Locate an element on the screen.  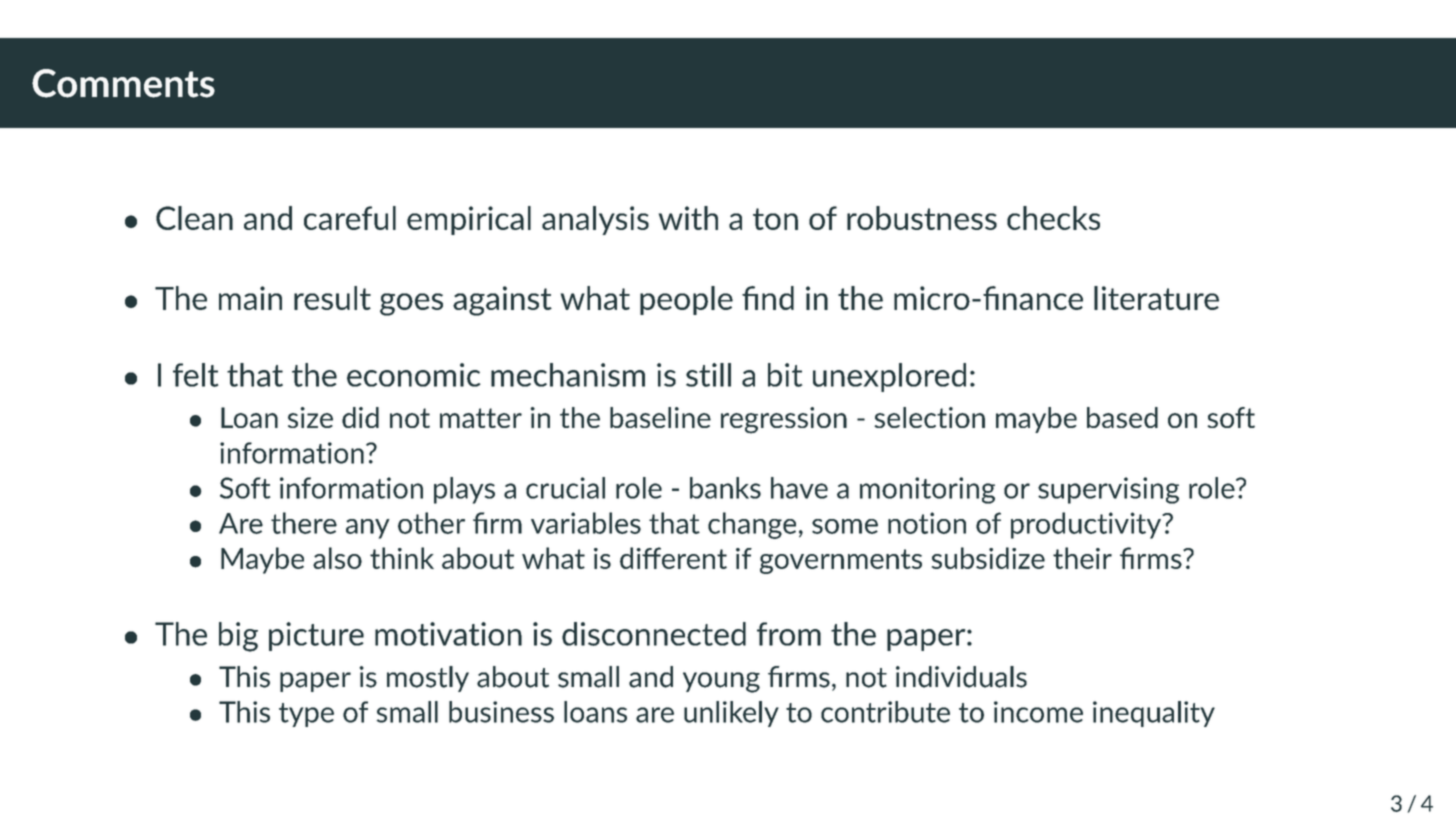
Comments is located at coordinates (123, 83).
